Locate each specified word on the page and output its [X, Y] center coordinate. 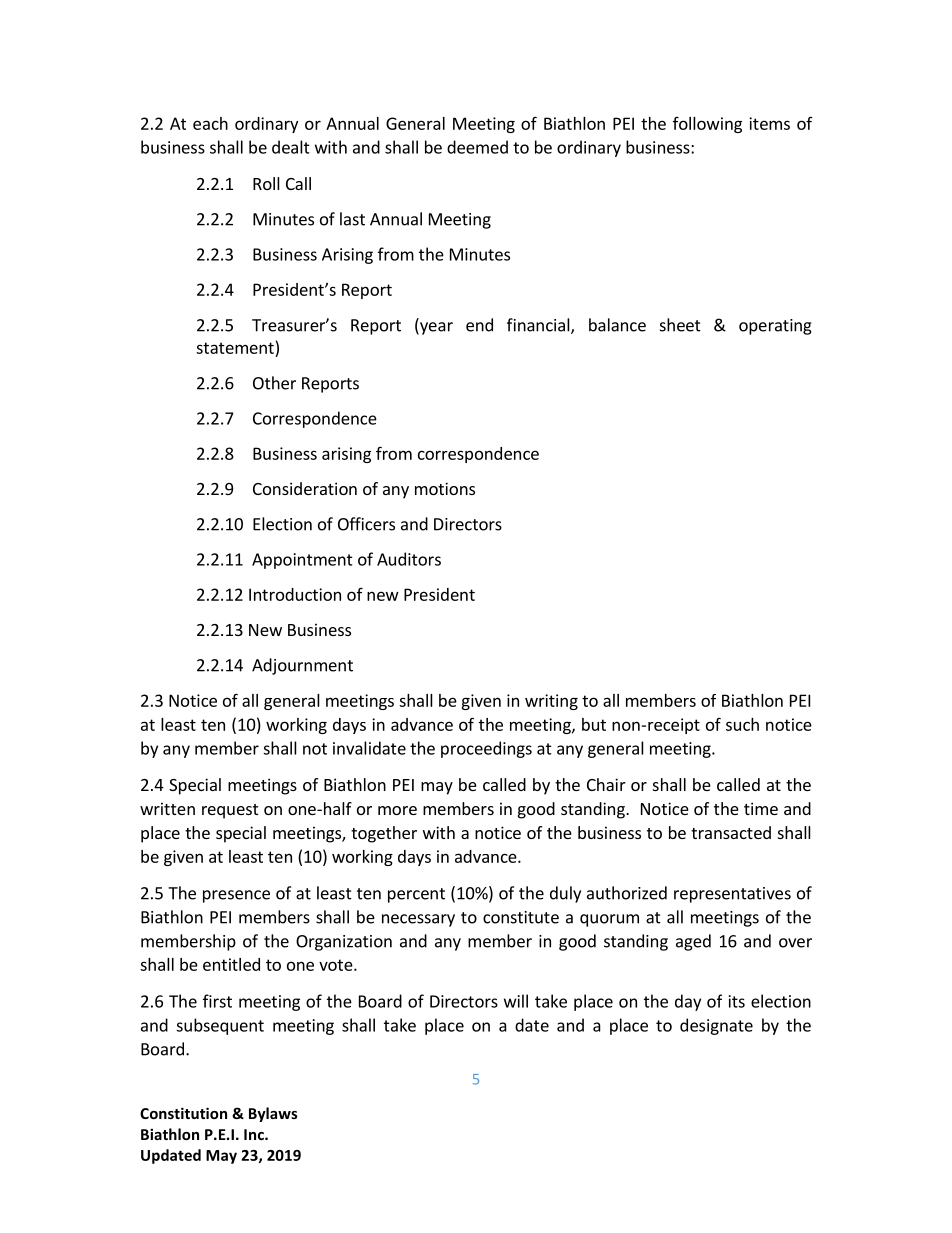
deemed [477, 147]
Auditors [409, 559]
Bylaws [273, 1114]
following [707, 125]
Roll [266, 183]
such [742, 724]
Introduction [295, 594]
